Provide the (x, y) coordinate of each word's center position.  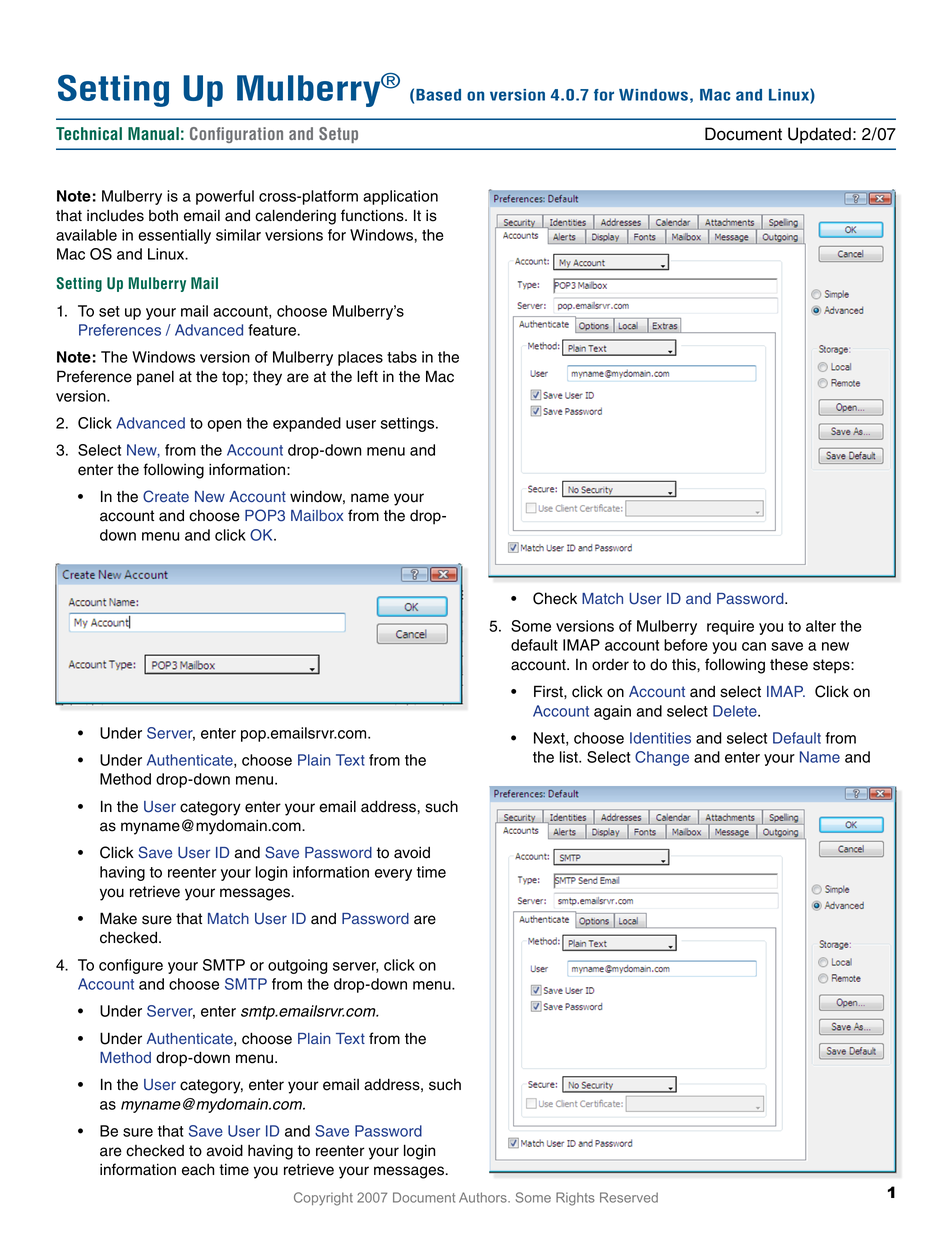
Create (166, 496)
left (367, 376)
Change (662, 758)
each (198, 1169)
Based (438, 95)
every (393, 875)
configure (131, 966)
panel (155, 378)
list (570, 757)
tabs (402, 357)
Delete (736, 711)
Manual (153, 133)
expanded (307, 424)
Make (118, 918)
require (730, 627)
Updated (819, 135)
